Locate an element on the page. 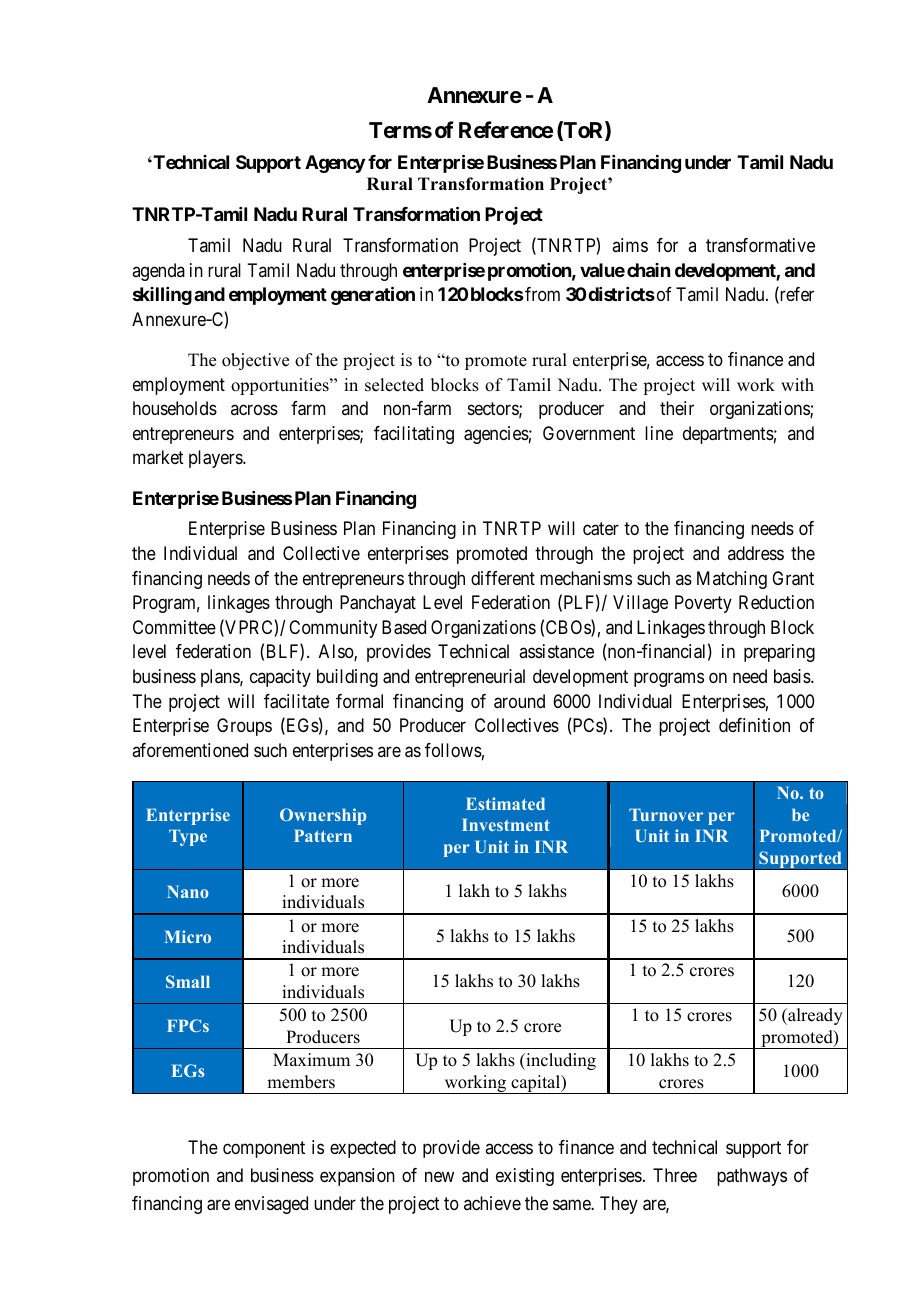 The width and height of the page is (924, 1307). across is located at coordinates (254, 410).
